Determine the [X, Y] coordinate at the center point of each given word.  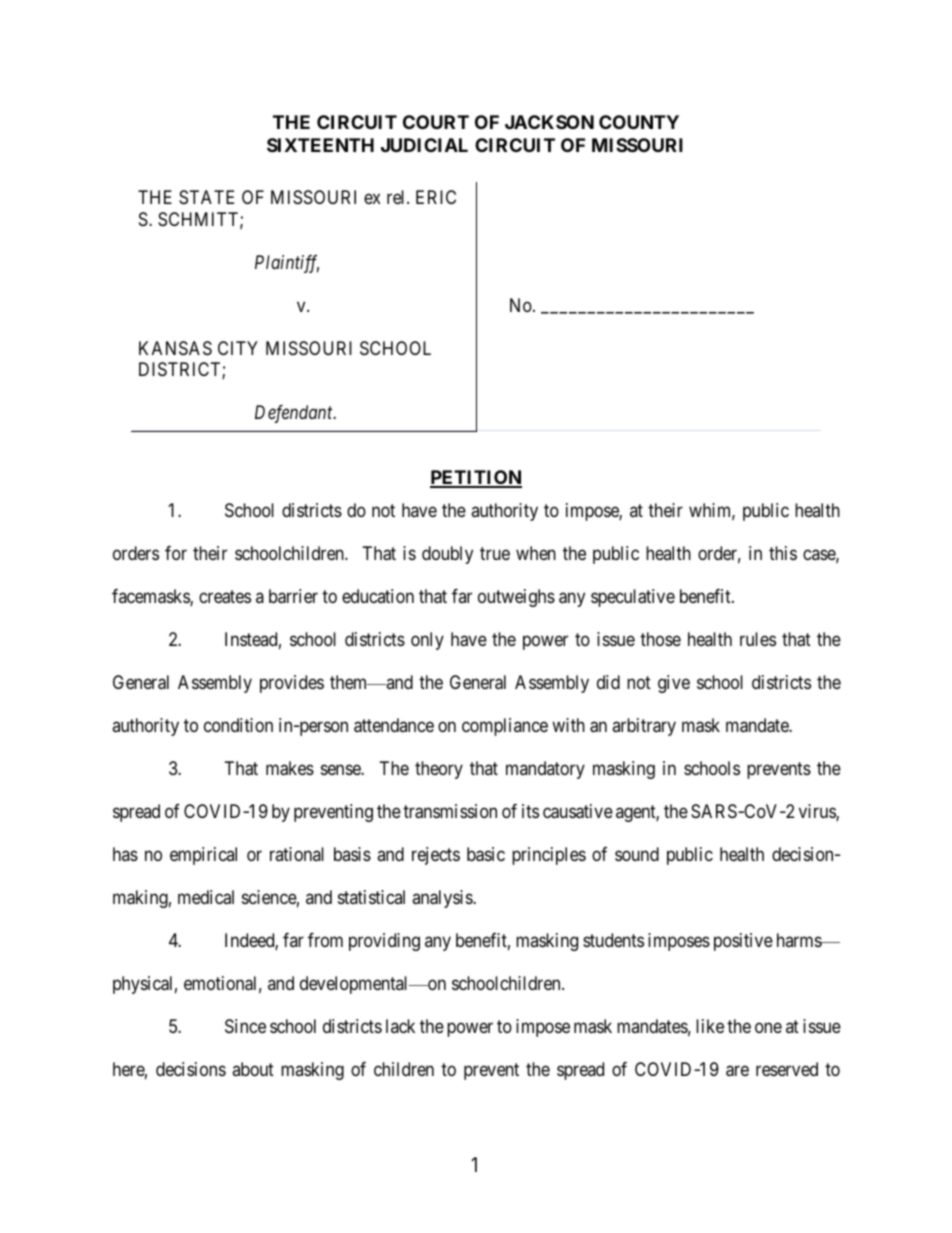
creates [225, 597]
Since [245, 1026]
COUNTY [639, 122]
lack [400, 1026]
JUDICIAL [424, 145]
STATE [206, 197]
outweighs [516, 598]
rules [758, 639]
